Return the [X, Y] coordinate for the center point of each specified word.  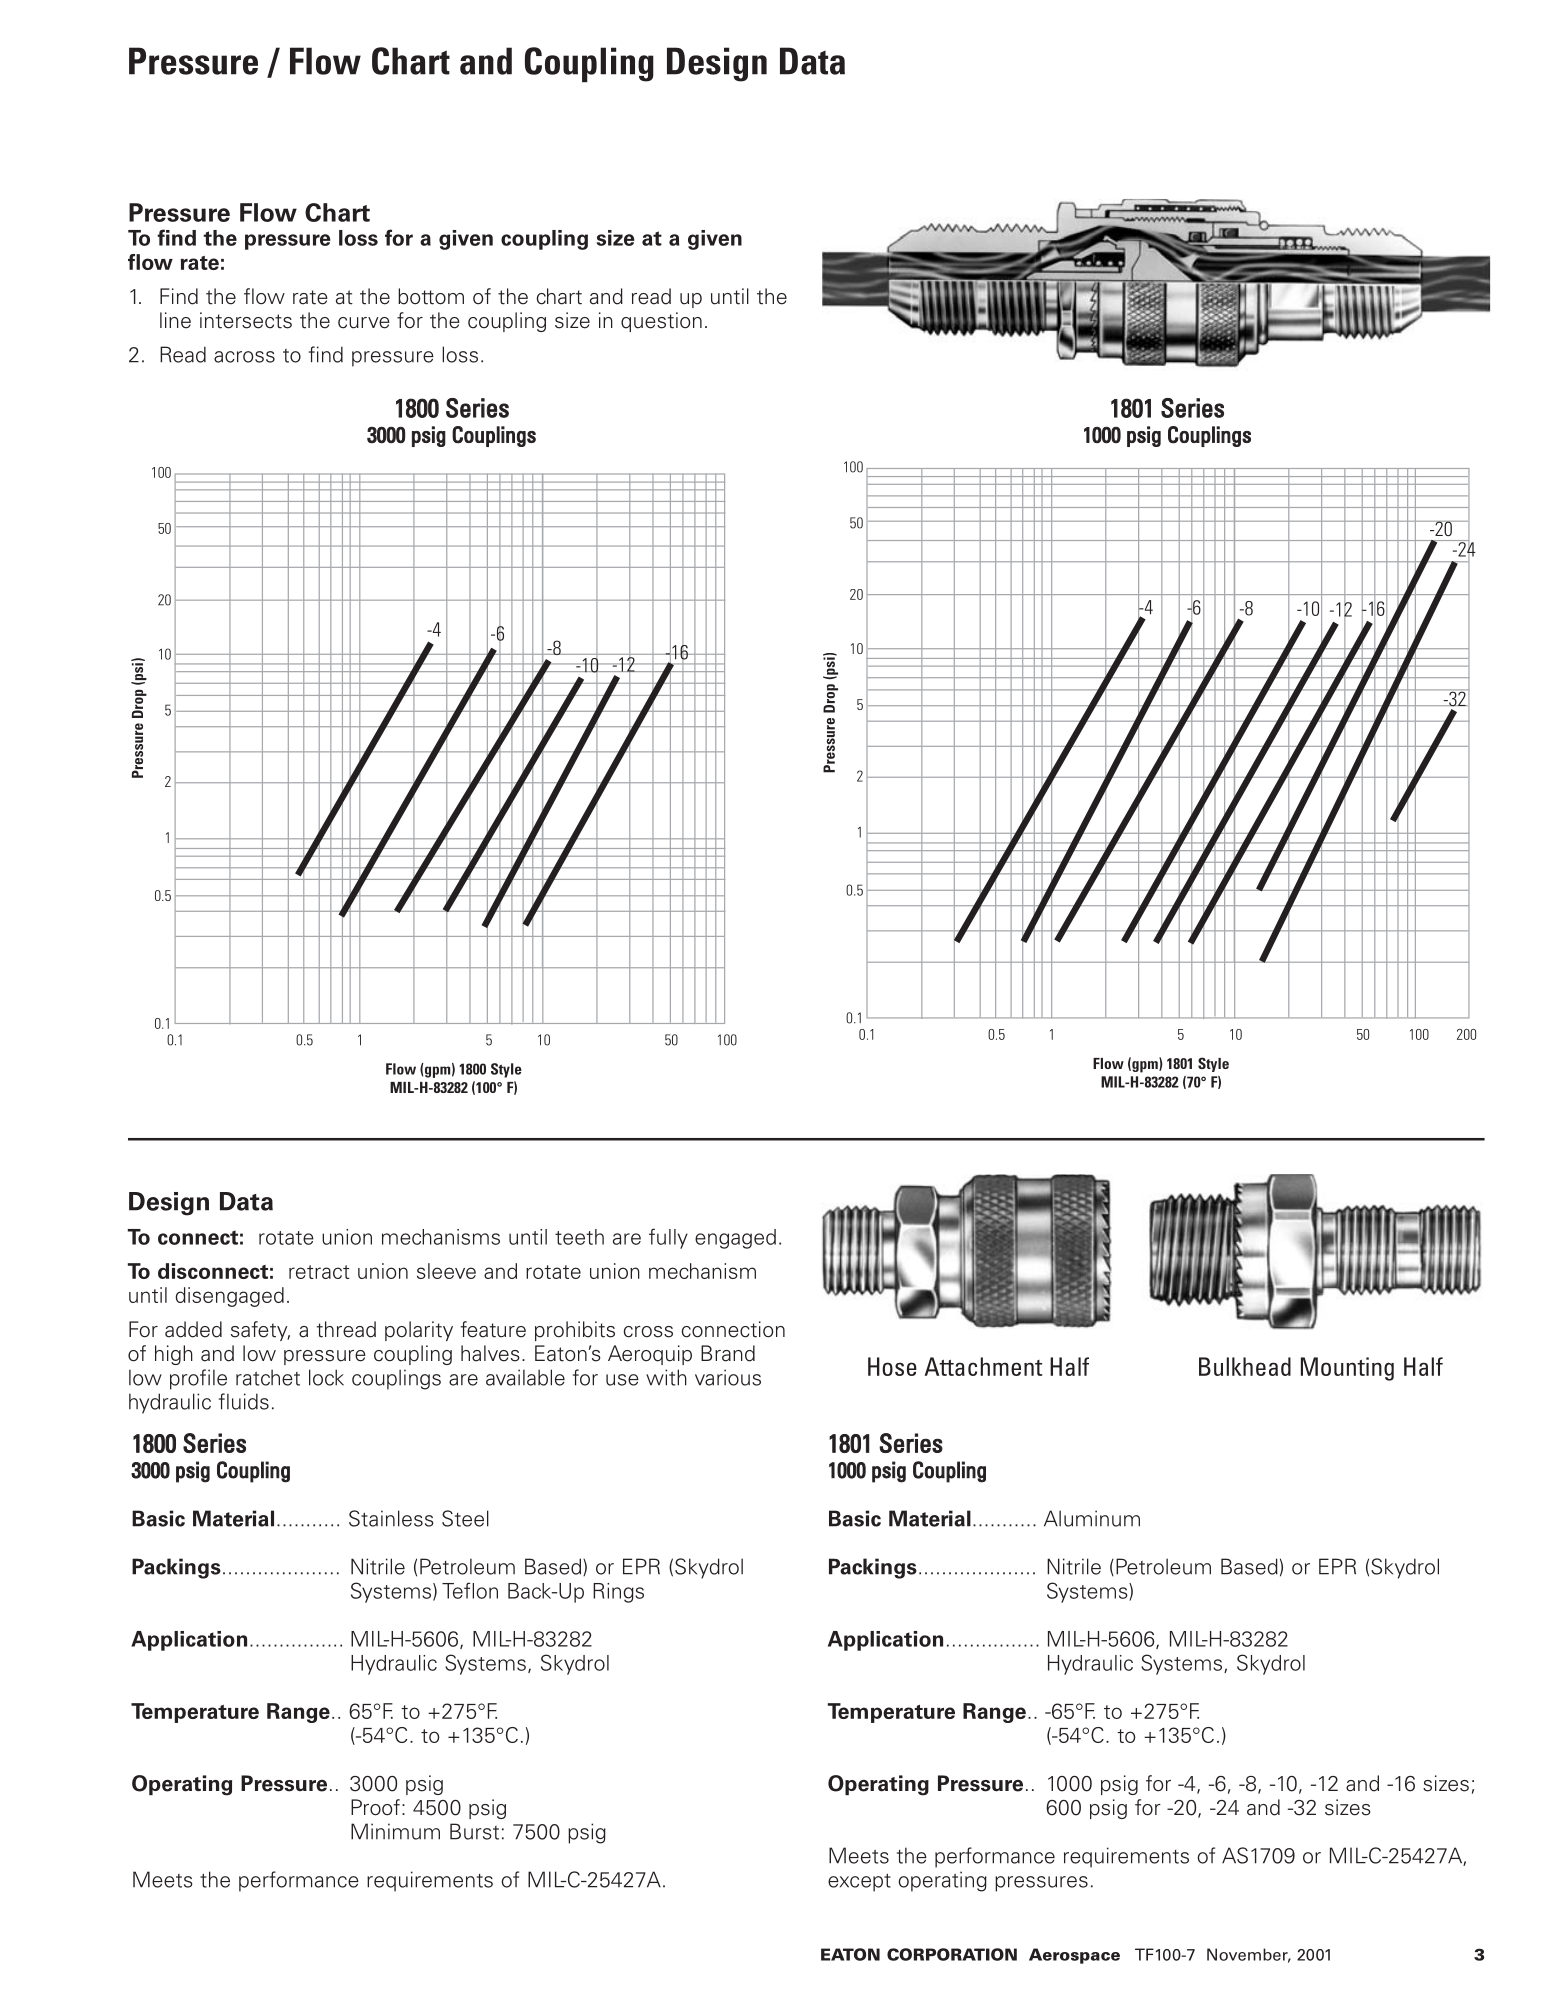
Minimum [395, 1831]
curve [364, 323]
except [859, 1883]
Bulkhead [1245, 1366]
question [661, 322]
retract [319, 1272]
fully [668, 1238]
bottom [431, 296]
